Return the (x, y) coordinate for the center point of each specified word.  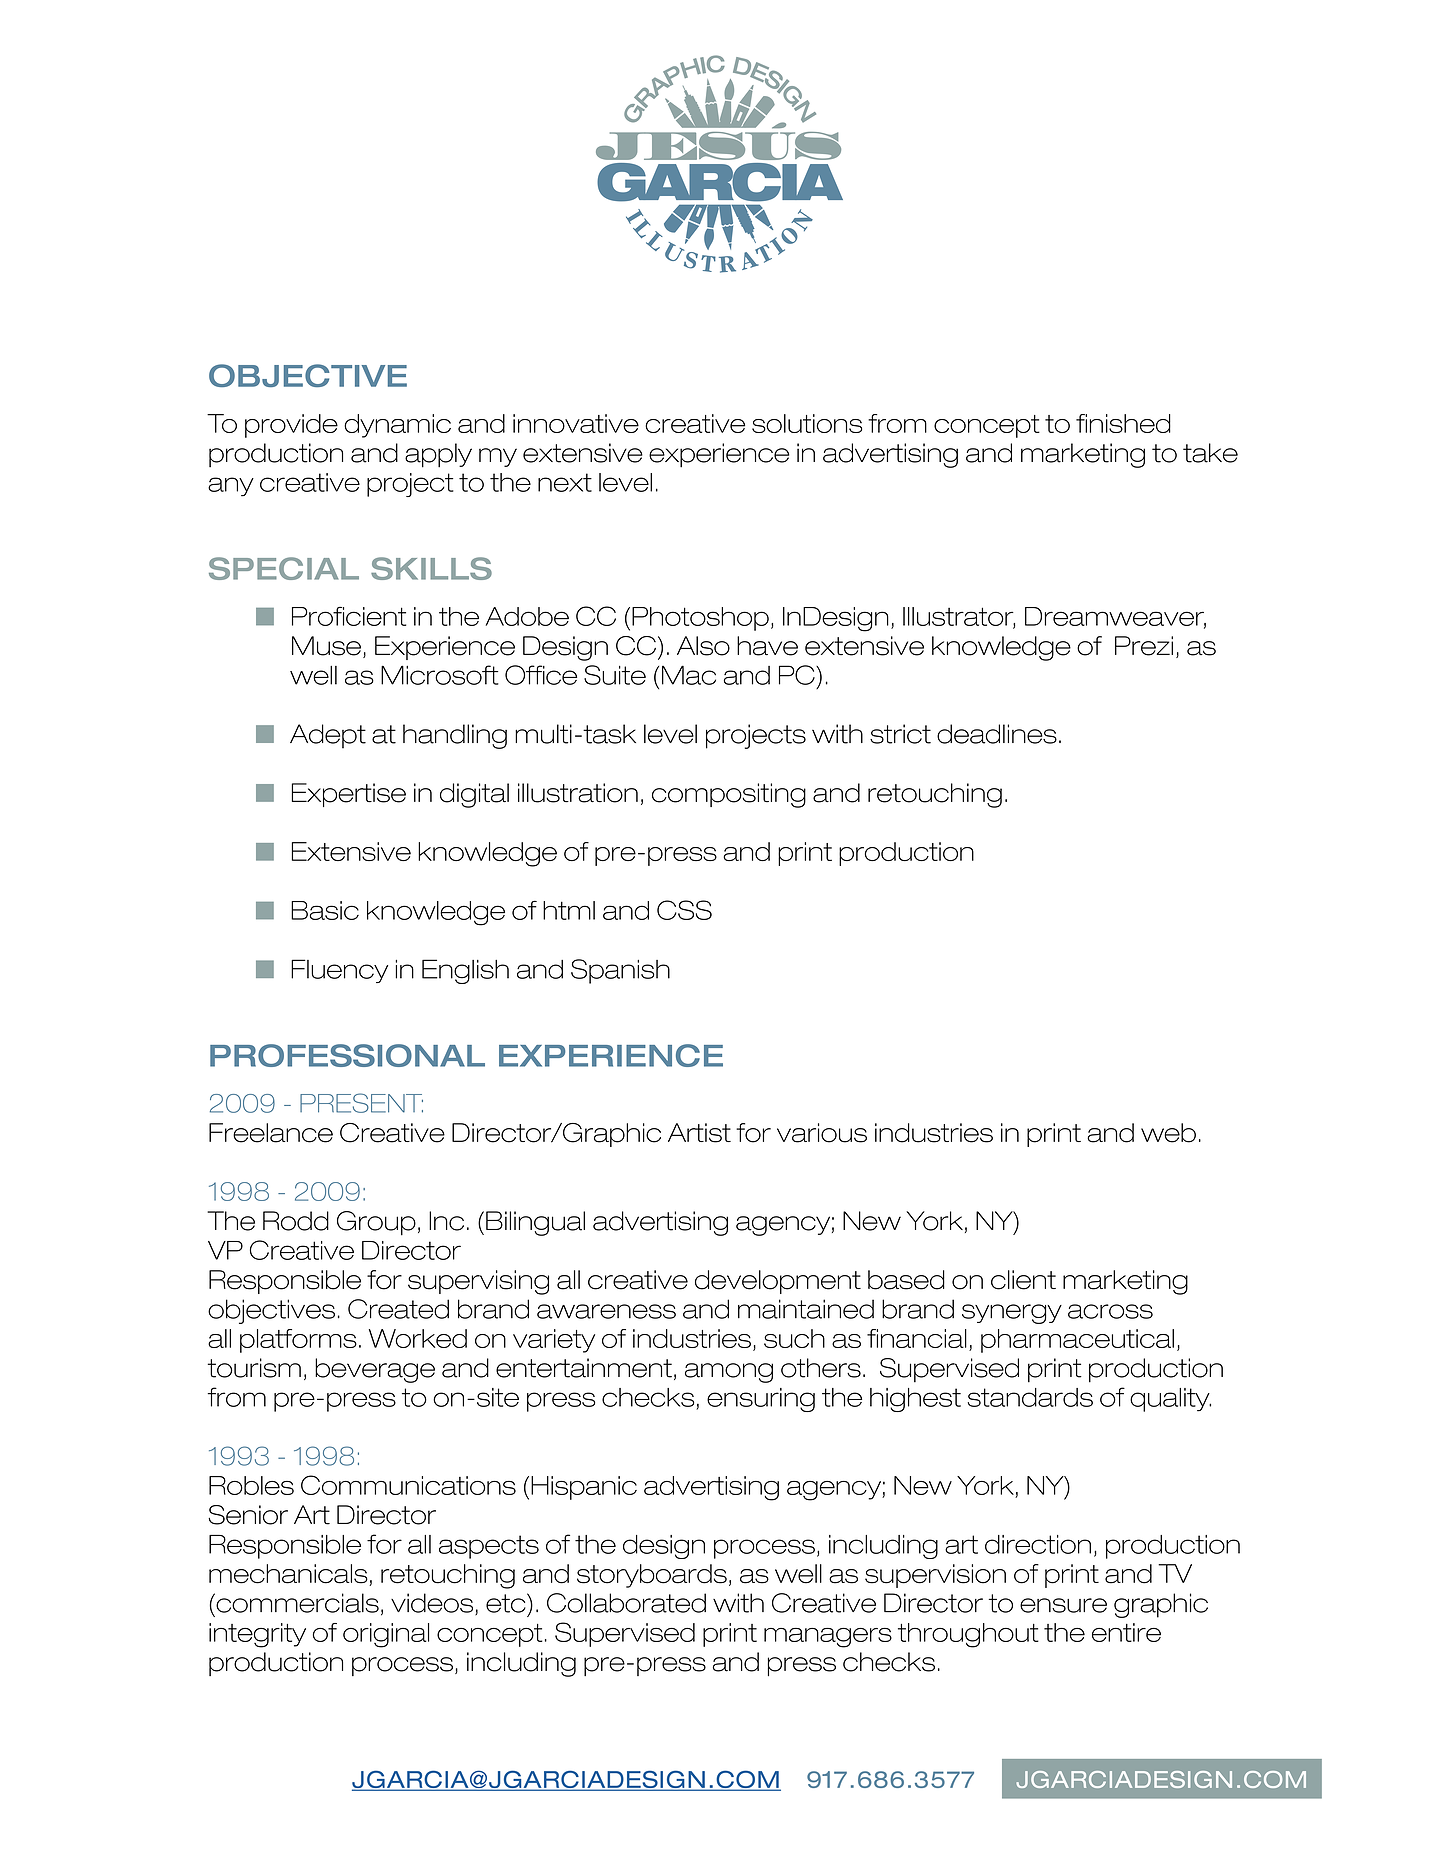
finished (1123, 423)
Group (376, 1223)
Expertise (349, 795)
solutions (807, 423)
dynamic (397, 426)
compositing (729, 795)
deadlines (997, 734)
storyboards (652, 1576)
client (1023, 1280)
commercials (296, 1603)
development (778, 1282)
